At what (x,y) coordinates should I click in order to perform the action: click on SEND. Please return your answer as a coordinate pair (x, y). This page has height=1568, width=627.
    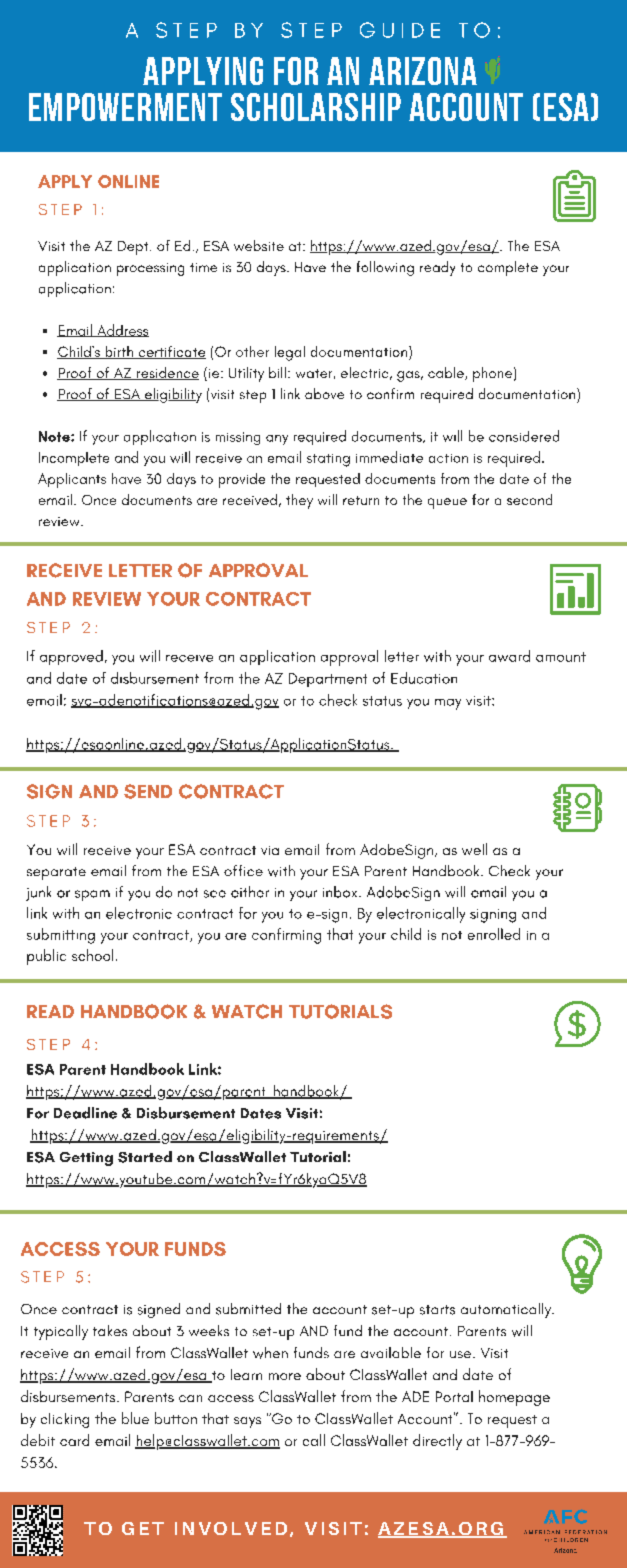
    Looking at the image, I should click on (148, 791).
